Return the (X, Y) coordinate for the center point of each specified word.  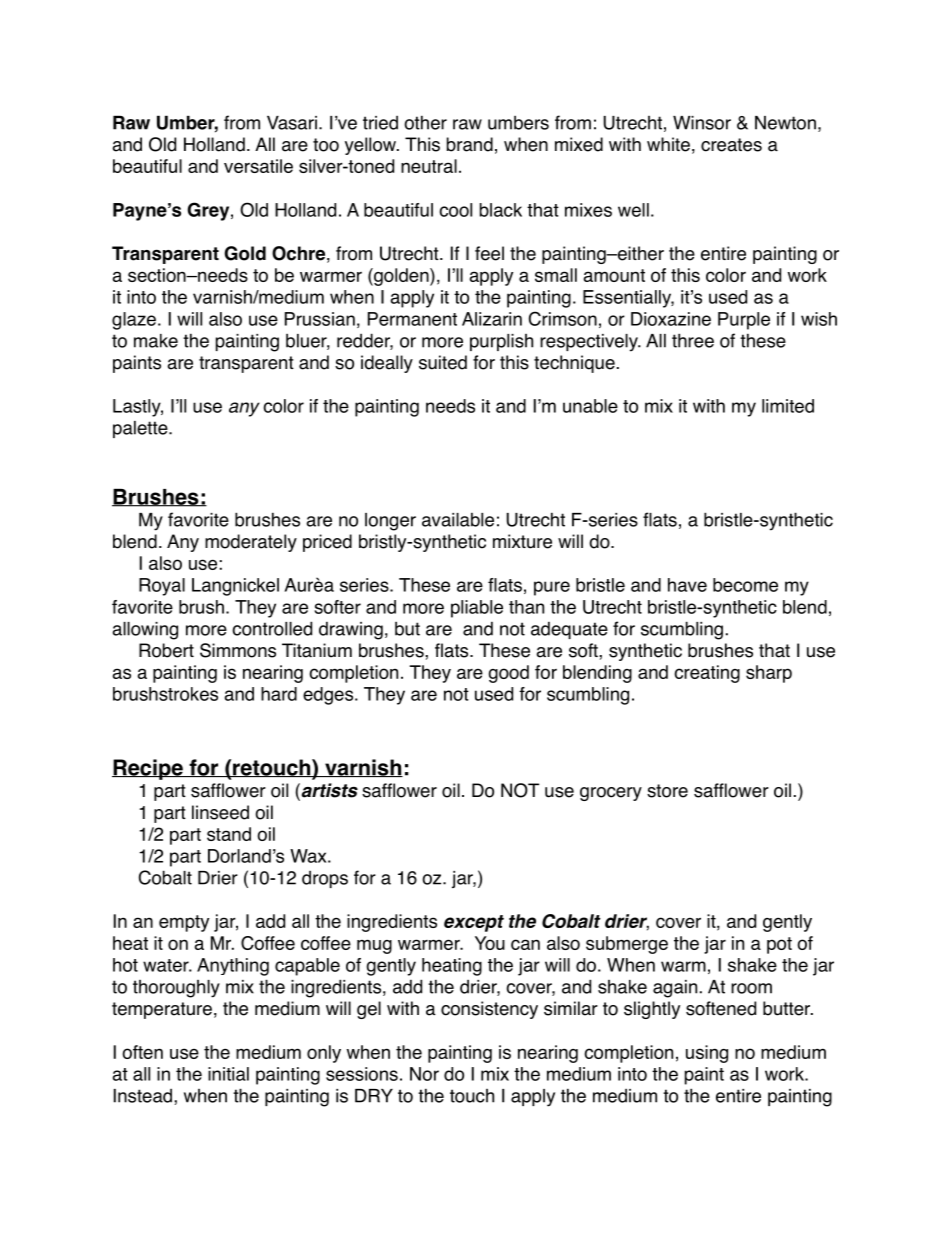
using (707, 1054)
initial (228, 1074)
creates (731, 145)
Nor (424, 1074)
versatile (258, 166)
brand (470, 144)
